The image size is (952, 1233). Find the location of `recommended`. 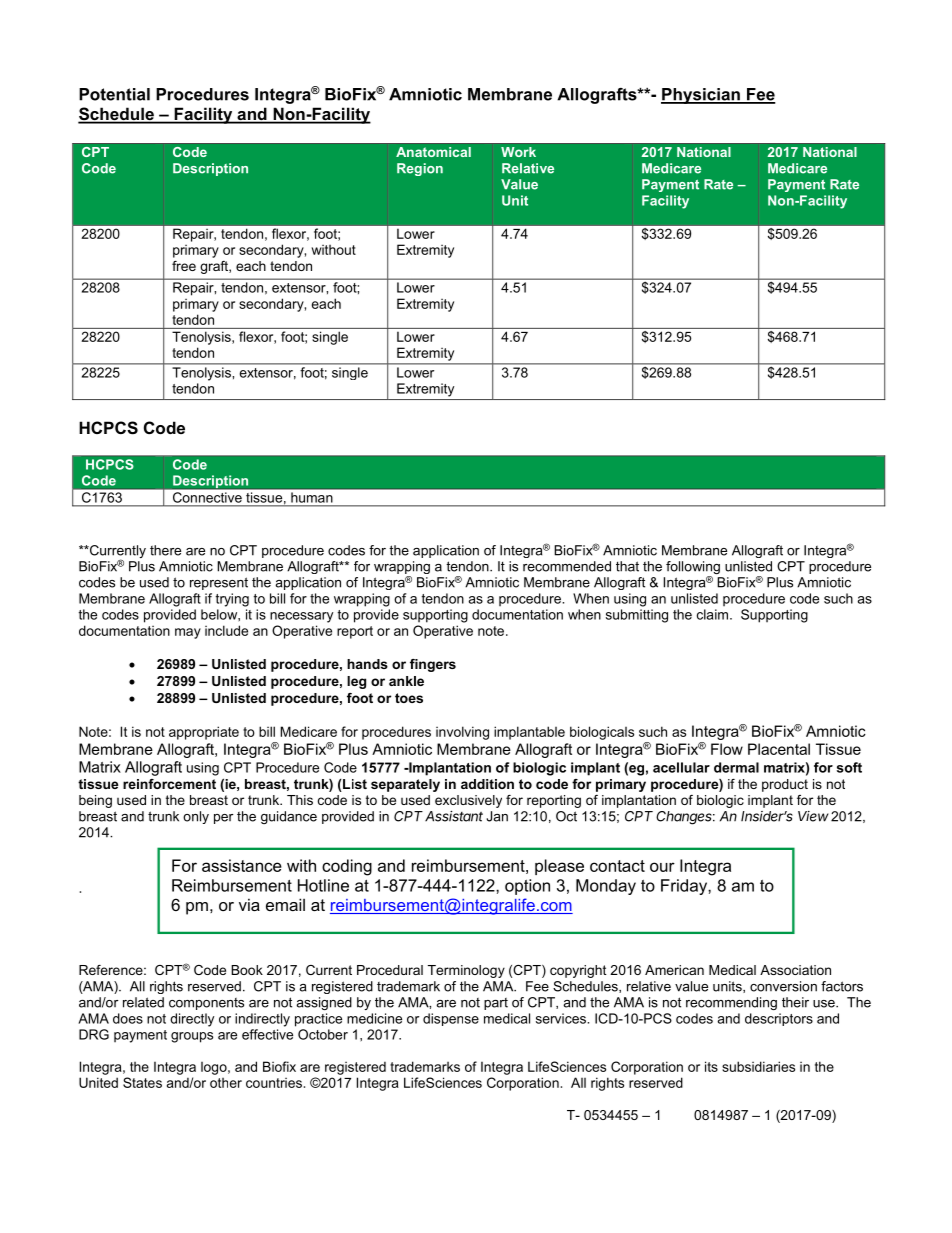

recommended is located at coordinates (567, 566).
